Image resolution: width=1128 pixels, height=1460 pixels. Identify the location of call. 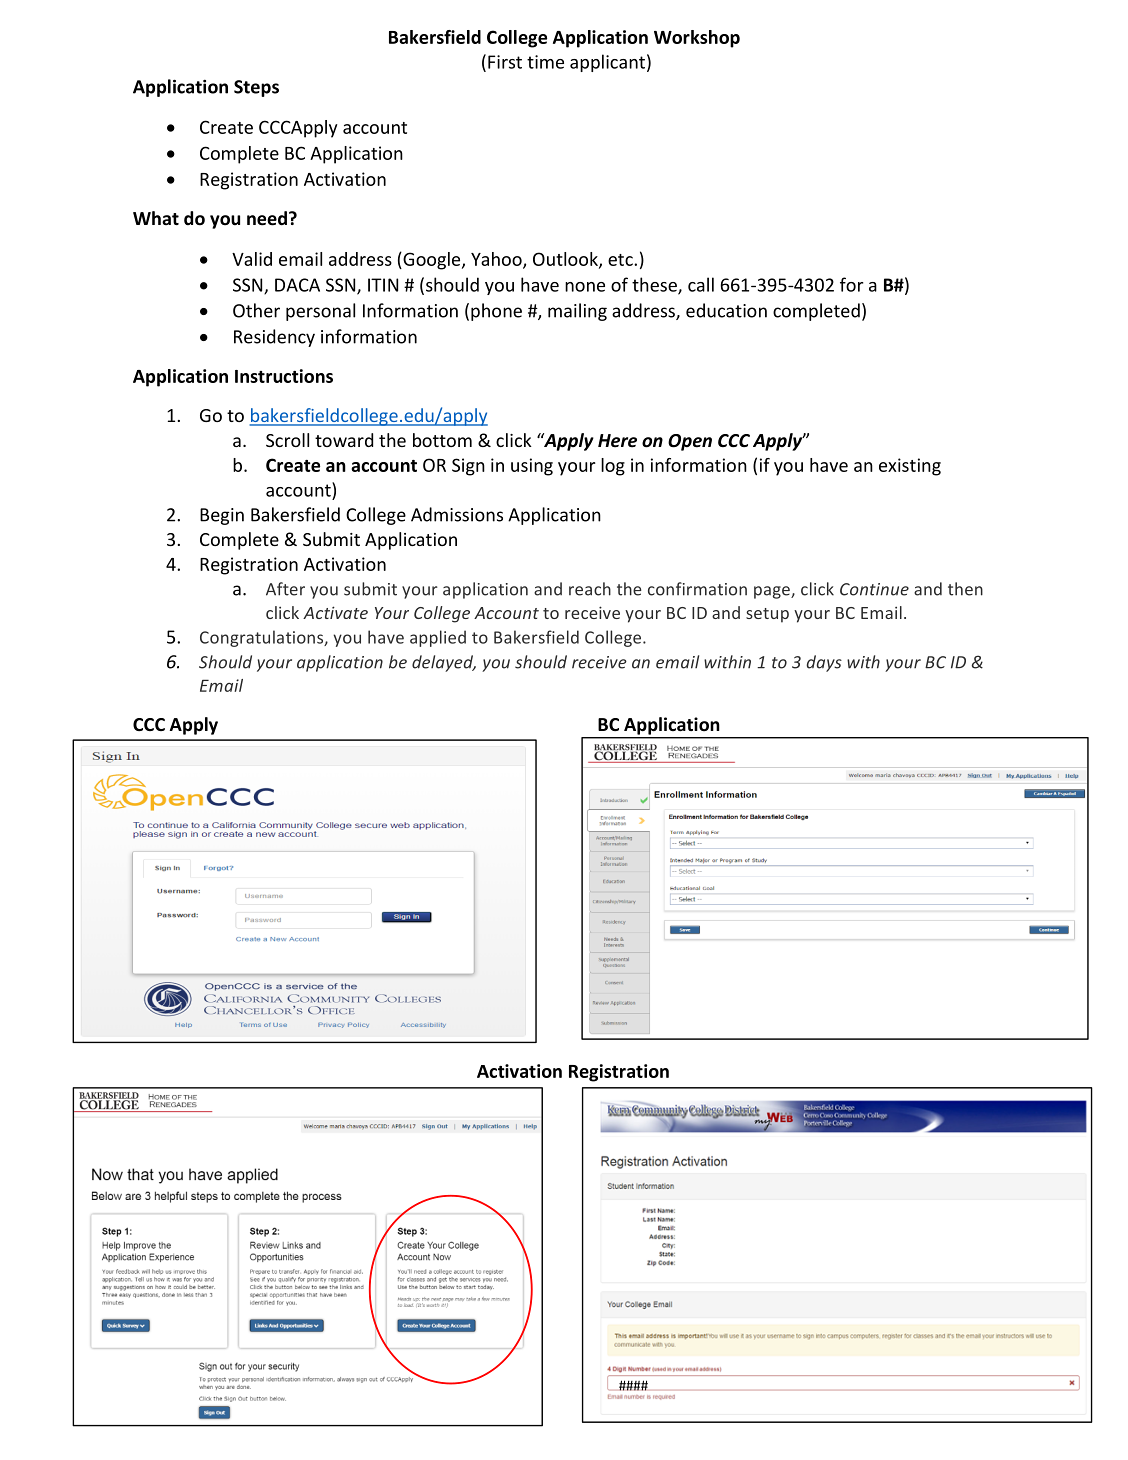
(701, 284).
